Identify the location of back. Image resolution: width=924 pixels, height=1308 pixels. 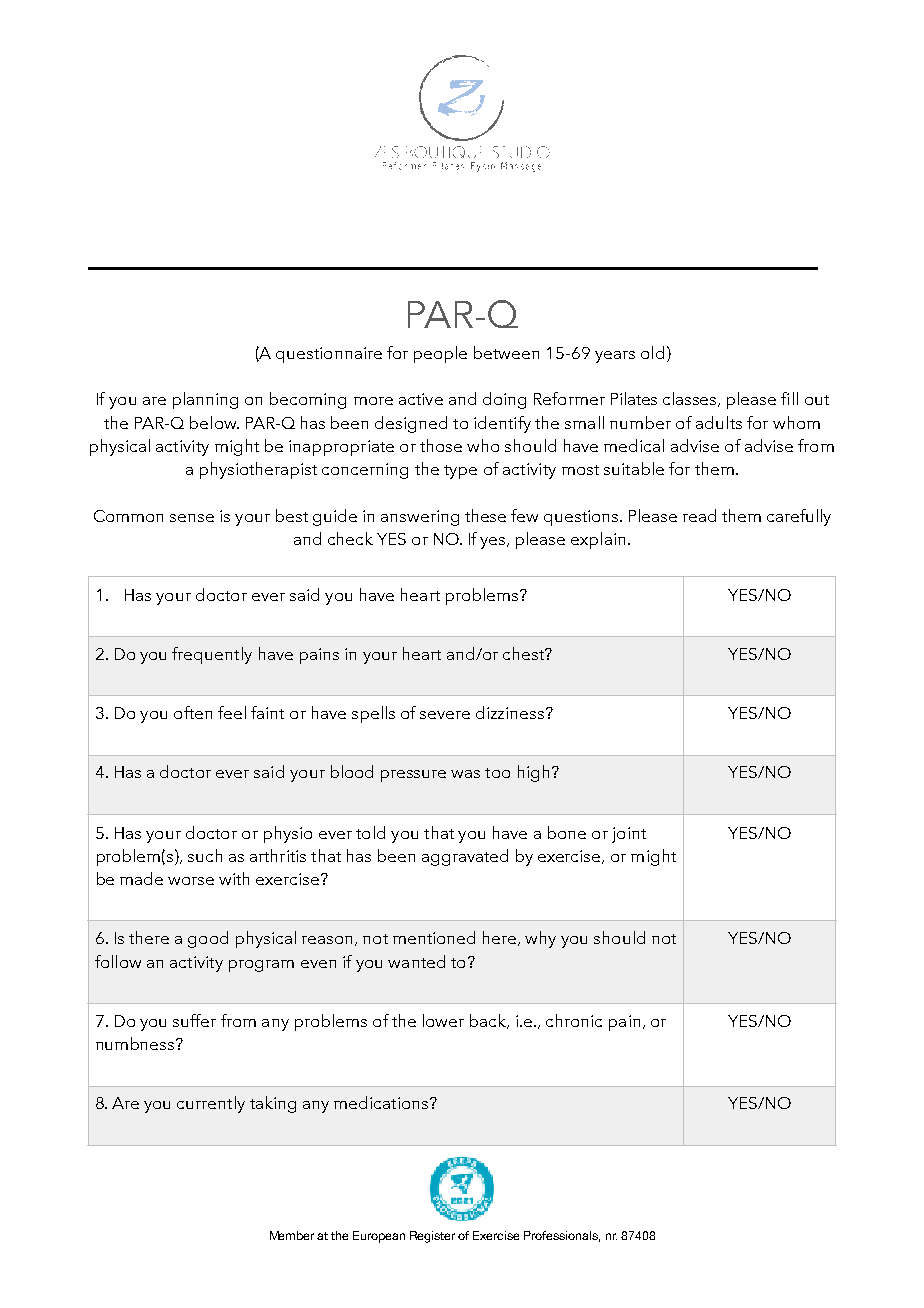
(489, 1021).
